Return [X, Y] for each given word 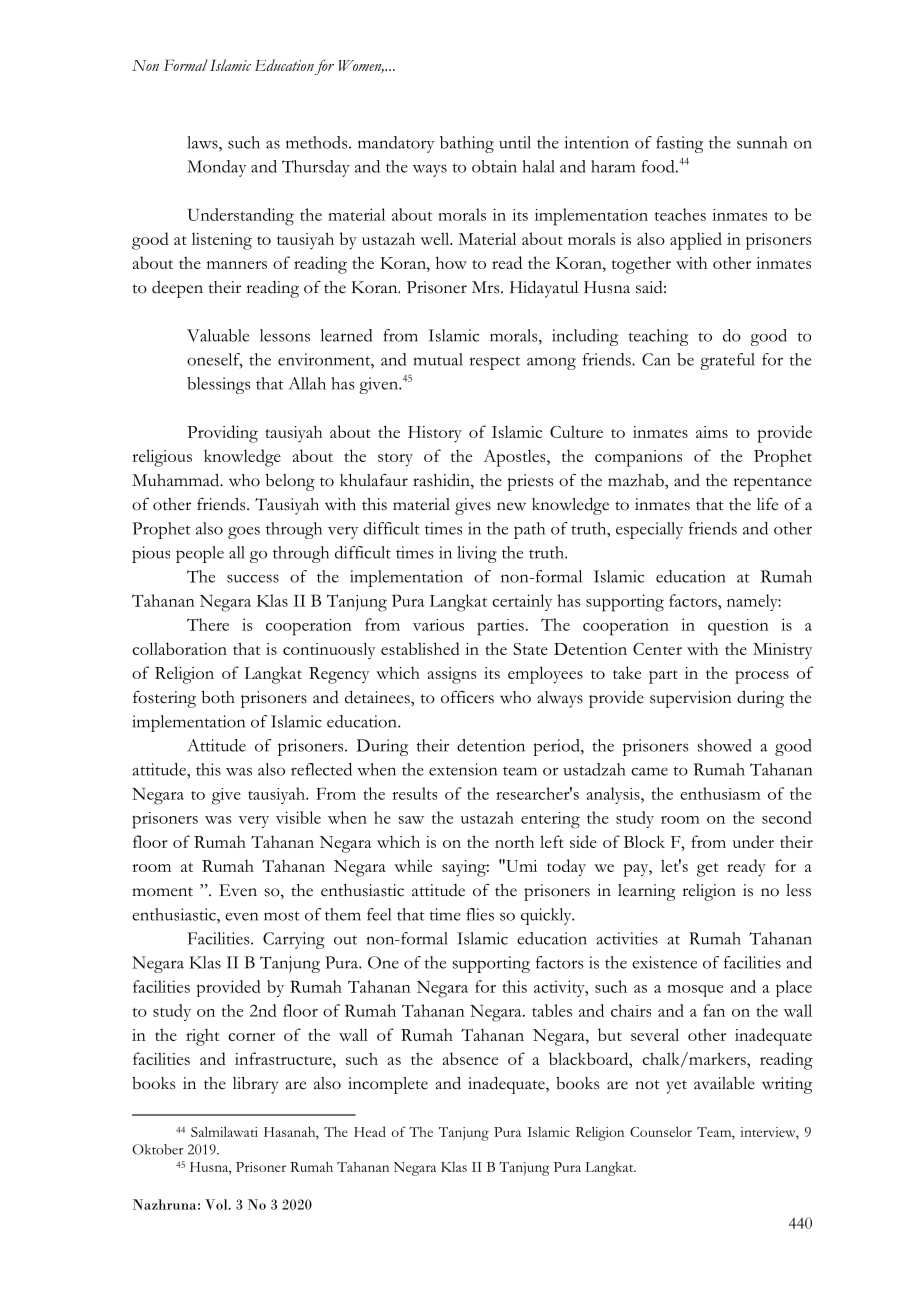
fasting [679, 144]
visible [298, 817]
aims [712, 432]
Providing [222, 434]
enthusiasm [720, 793]
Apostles [516, 458]
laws [203, 142]
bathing [467, 144]
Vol [217, 1204]
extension [463, 769]
